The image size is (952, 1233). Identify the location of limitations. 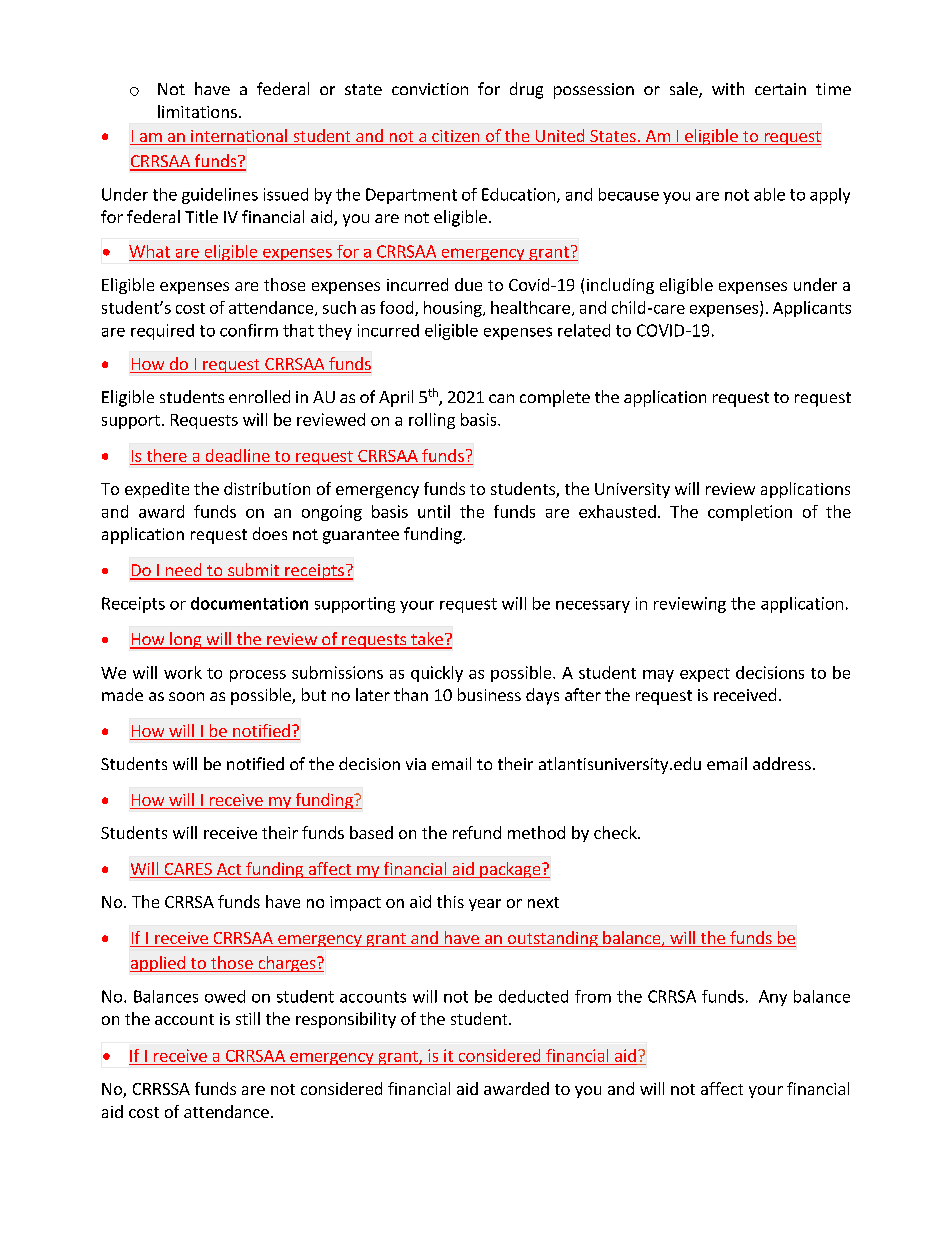
(197, 111).
